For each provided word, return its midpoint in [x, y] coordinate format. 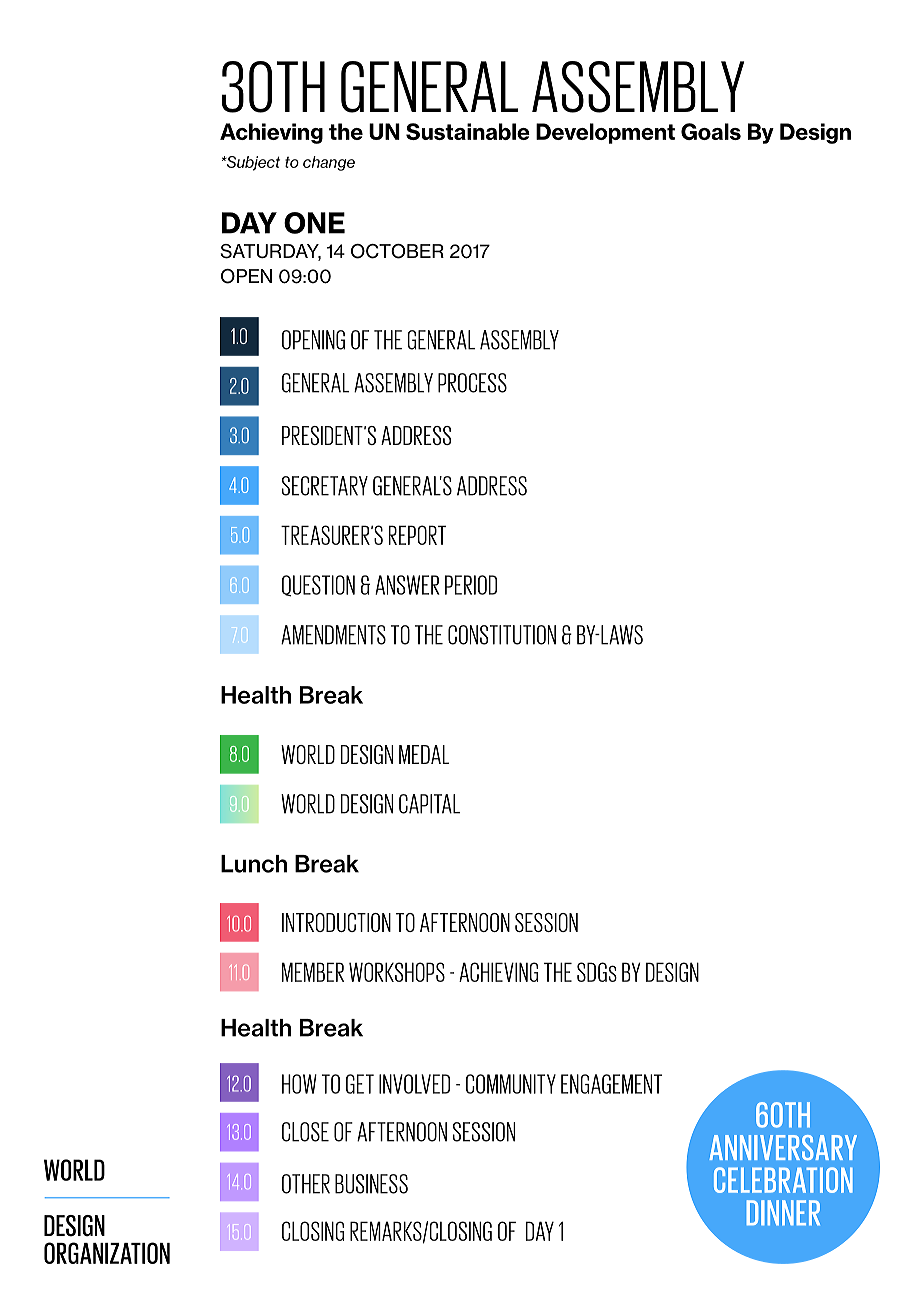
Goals [711, 131]
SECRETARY [325, 486]
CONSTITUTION [502, 635]
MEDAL [424, 754]
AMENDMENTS [333, 635]
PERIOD [471, 585]
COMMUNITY [511, 1084]
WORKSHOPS [397, 972]
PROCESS [472, 383]
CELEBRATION [783, 1180]
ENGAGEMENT [611, 1084]
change [329, 163]
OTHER [306, 1184]
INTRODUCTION [336, 922]
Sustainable [468, 131]
